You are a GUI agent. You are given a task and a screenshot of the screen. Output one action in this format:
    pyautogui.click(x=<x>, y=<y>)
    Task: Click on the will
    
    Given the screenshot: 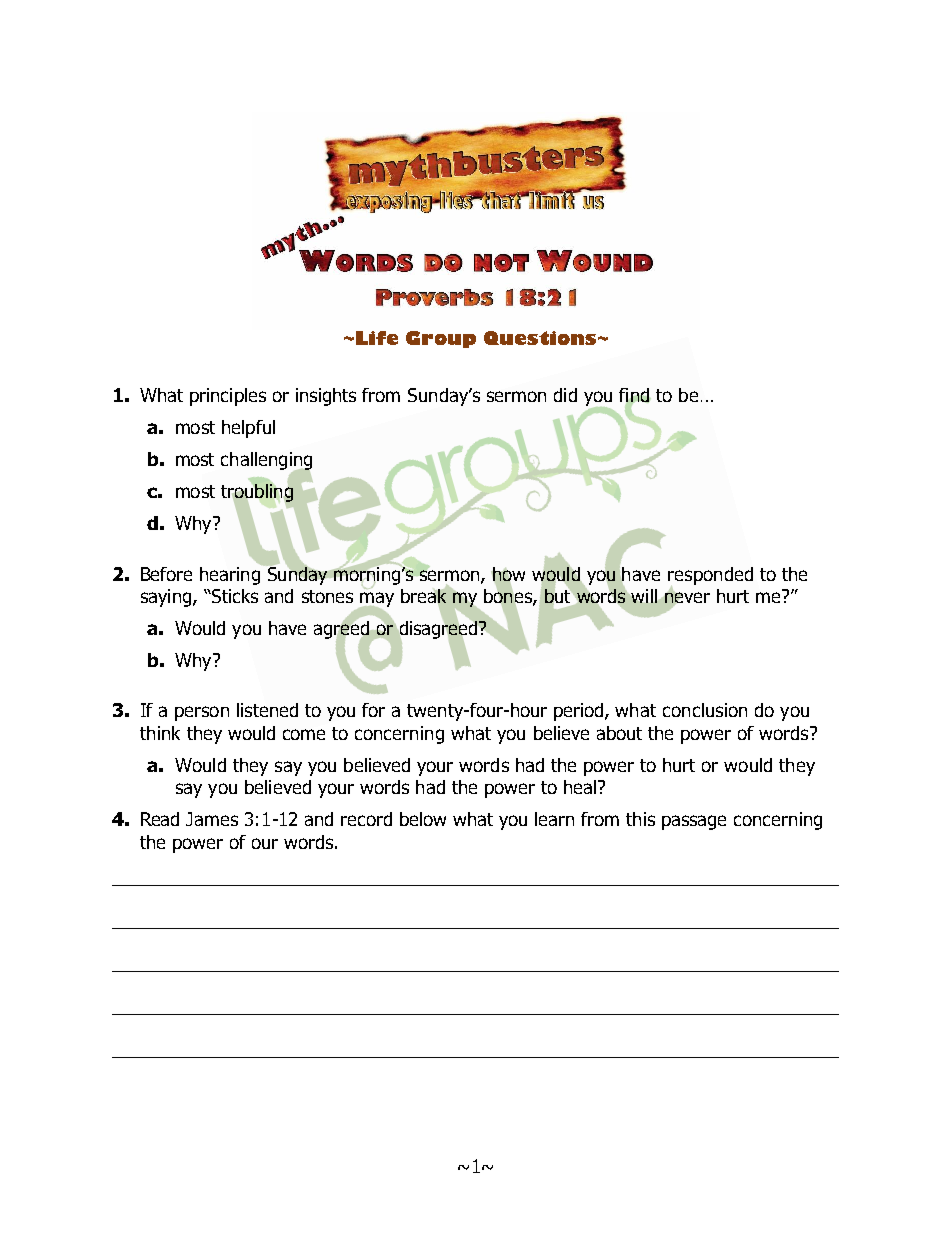 What is the action you would take?
    pyautogui.click(x=644, y=596)
